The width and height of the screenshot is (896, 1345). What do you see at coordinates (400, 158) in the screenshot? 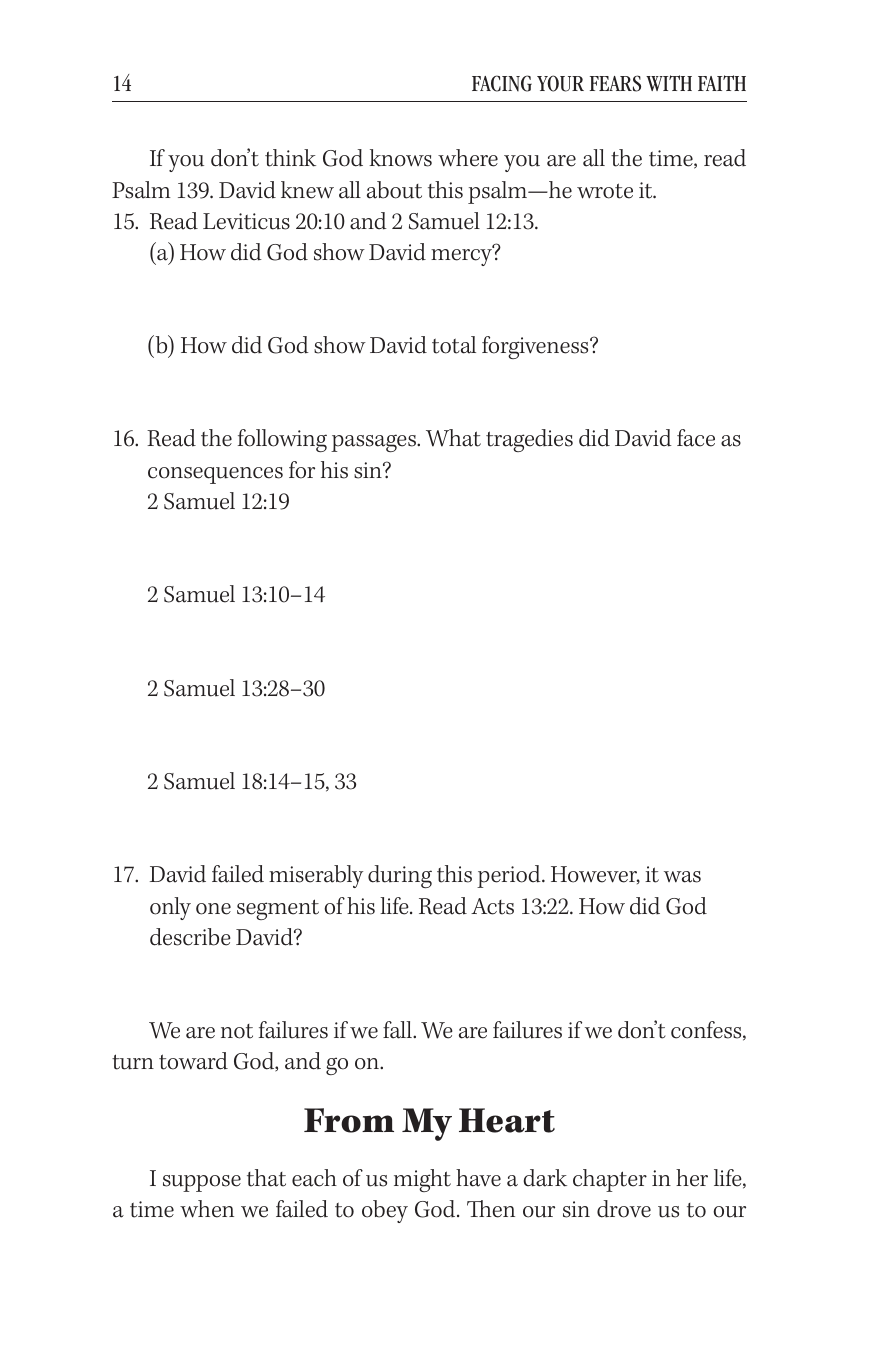
I see `knows` at bounding box center [400, 158].
